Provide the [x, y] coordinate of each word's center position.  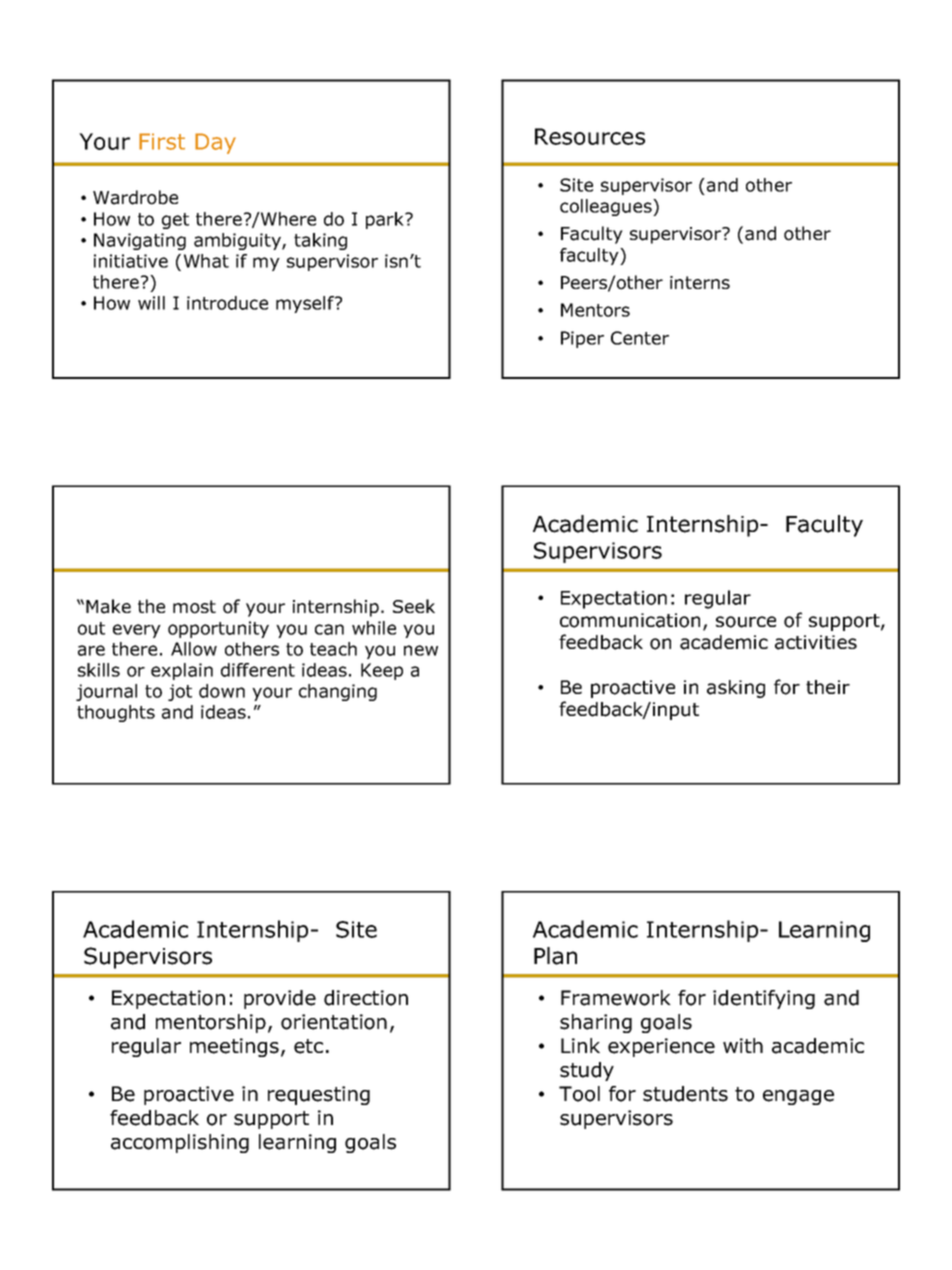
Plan [555, 956]
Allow [194, 649]
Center [640, 338]
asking [736, 689]
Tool [579, 1094]
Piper [582, 339]
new [421, 650]
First [162, 141]
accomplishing [180, 1143]
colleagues [607, 207]
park [386, 220]
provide [280, 999]
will [151, 303]
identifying [764, 999]
